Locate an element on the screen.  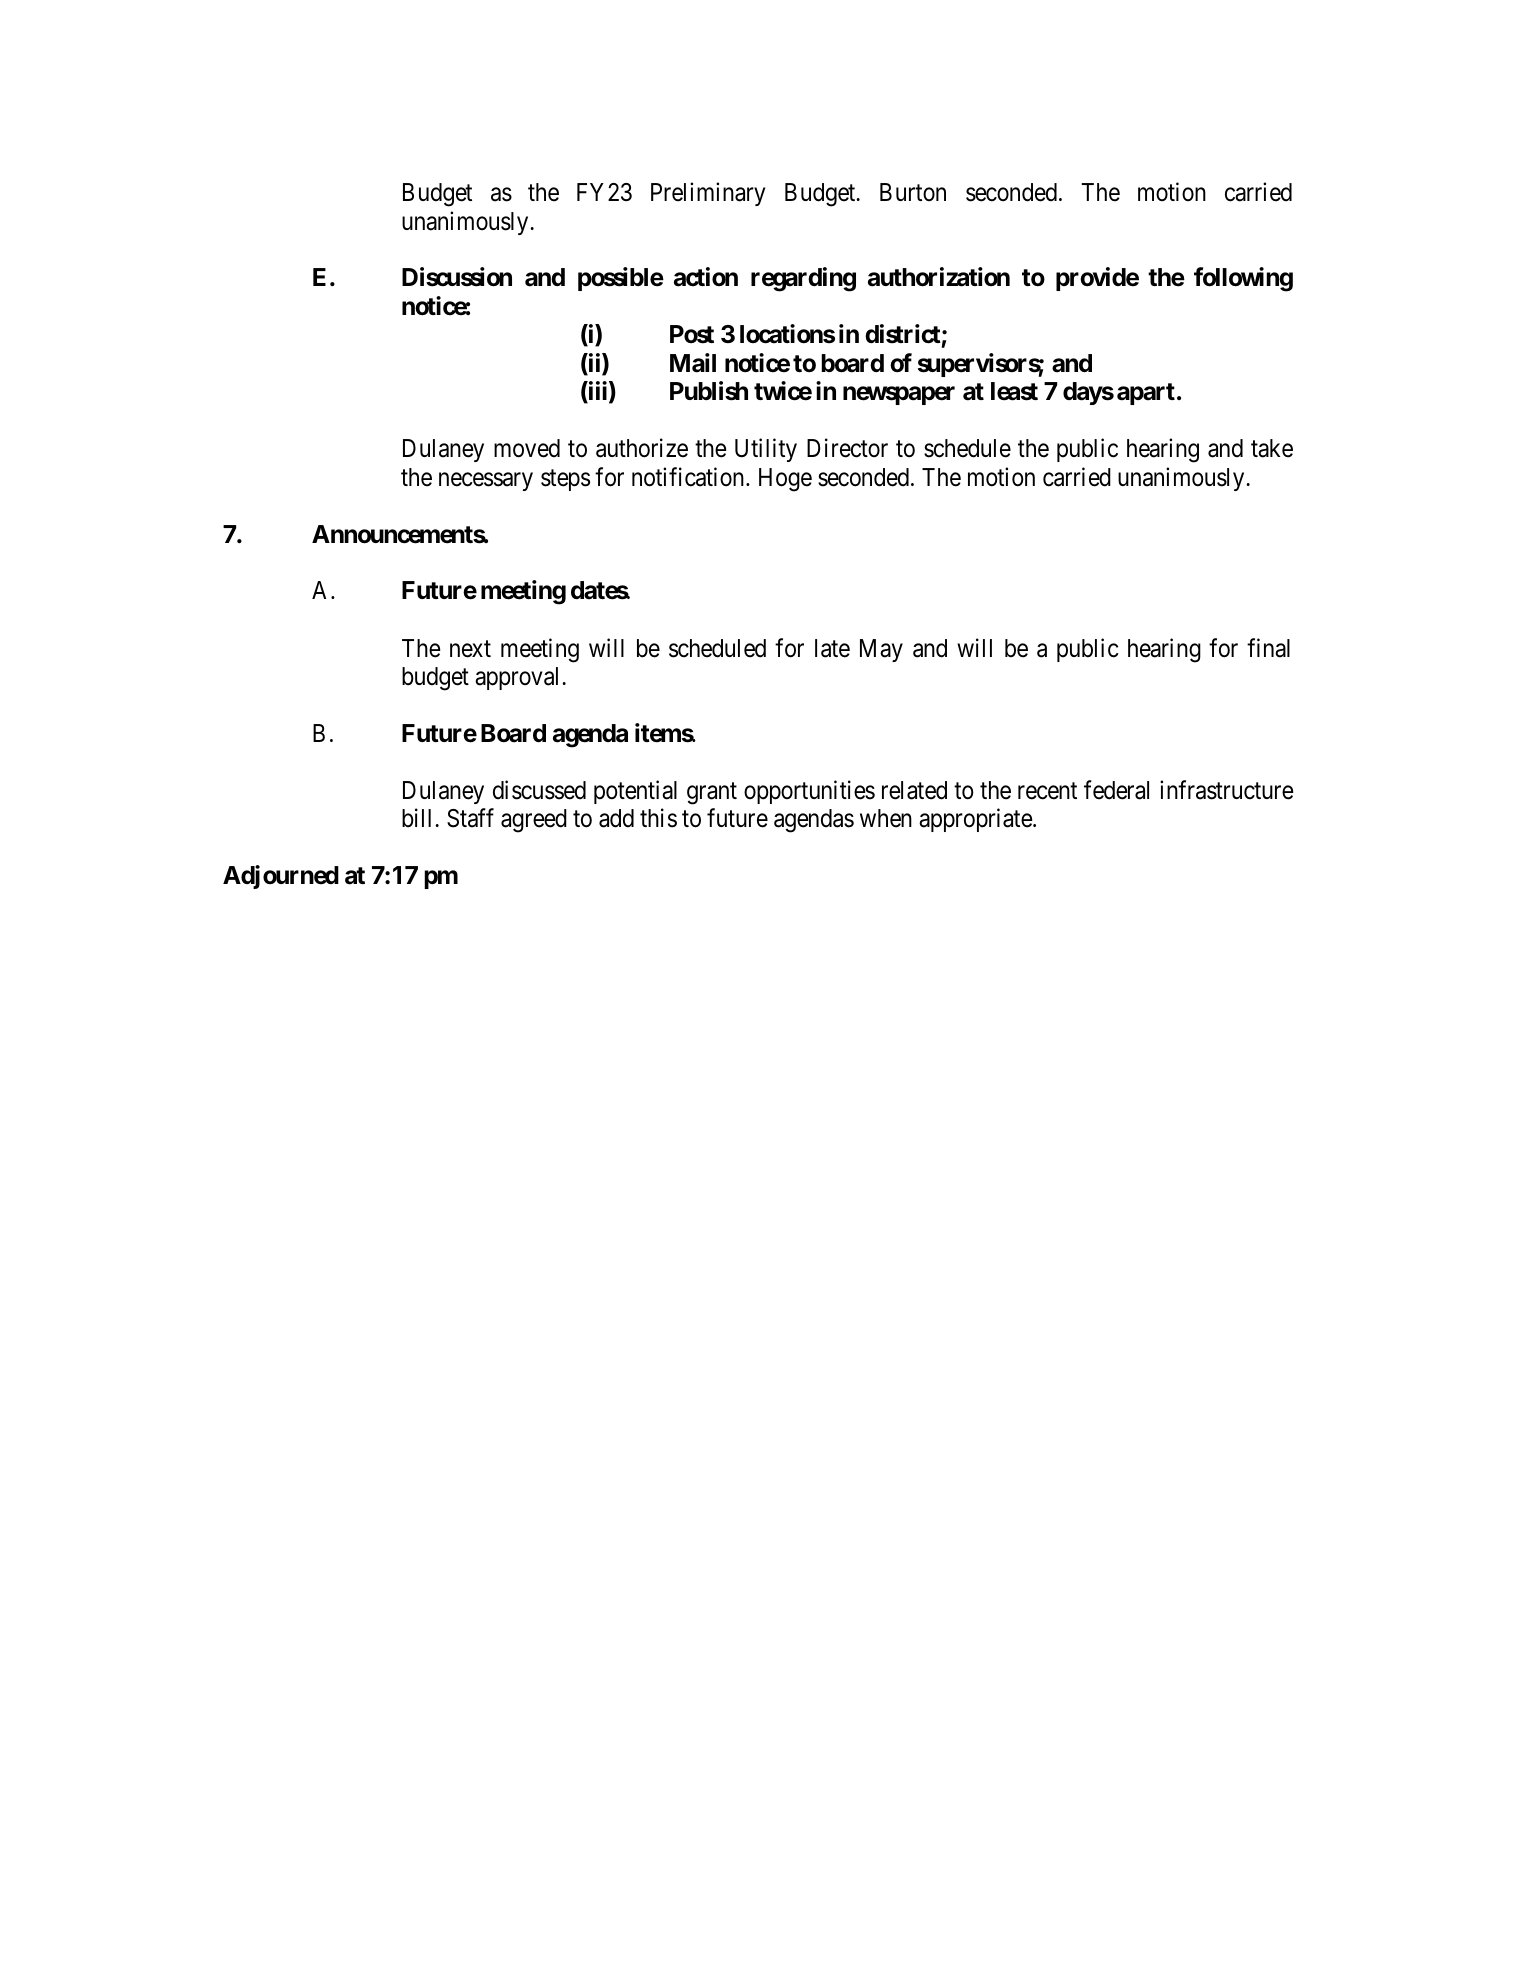
newspaper is located at coordinates (899, 396).
